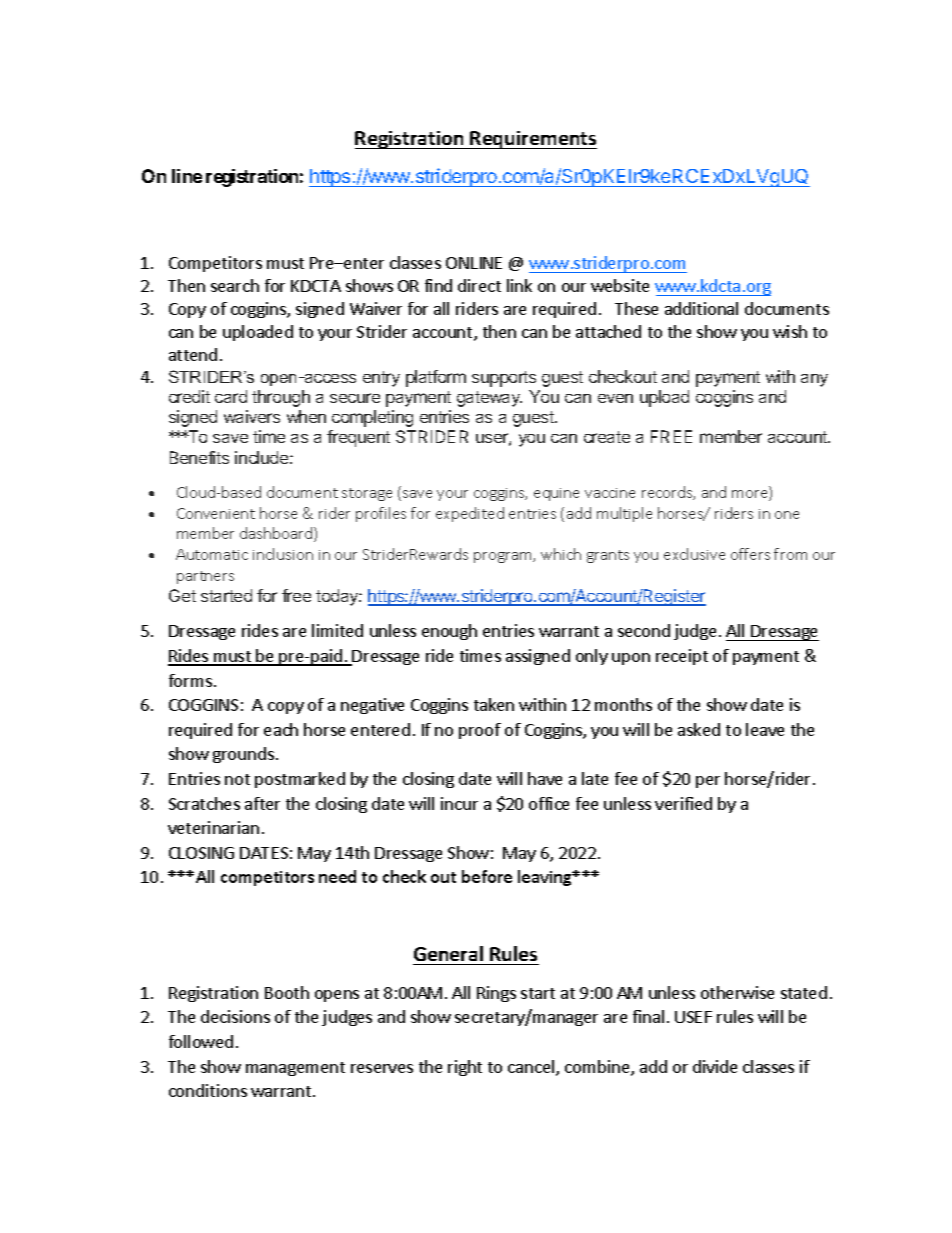 This screenshot has height=1233, width=952. What do you see at coordinates (465, 1068) in the screenshot?
I see `right` at bounding box center [465, 1068].
